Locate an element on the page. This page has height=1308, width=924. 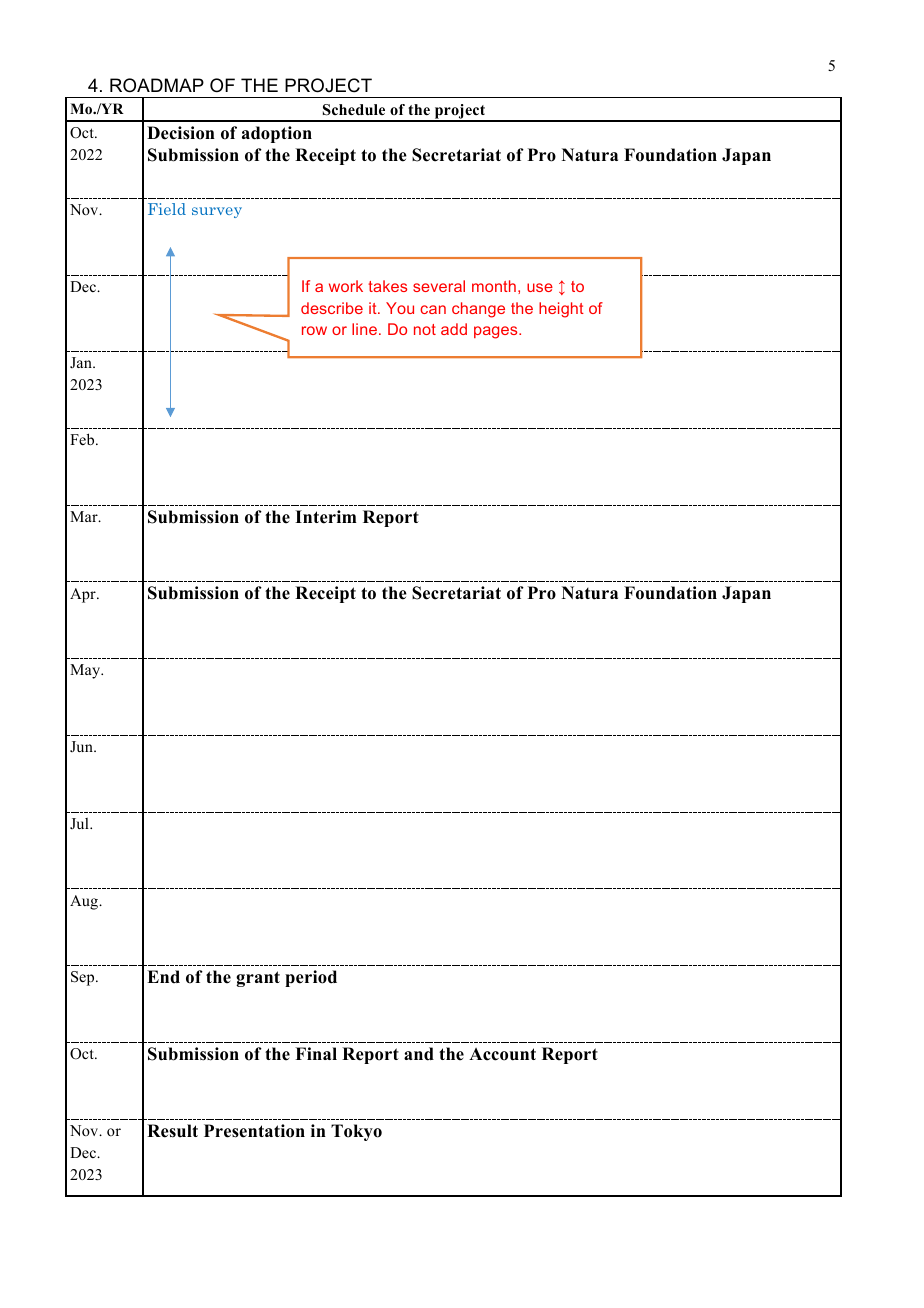
ROADMAP is located at coordinates (157, 85).
